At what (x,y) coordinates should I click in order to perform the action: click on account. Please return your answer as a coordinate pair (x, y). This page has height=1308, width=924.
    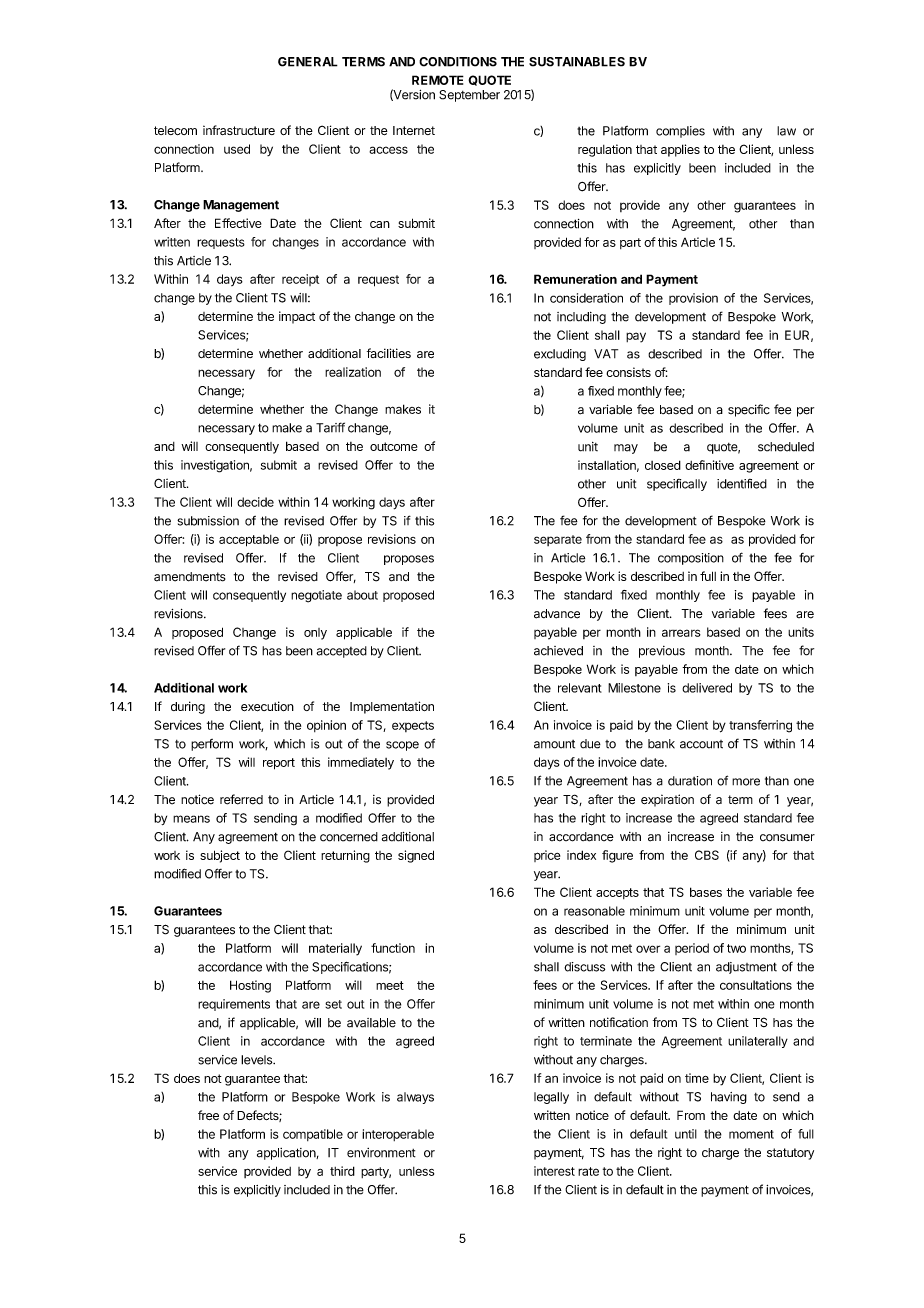
    Looking at the image, I should click on (701, 744).
